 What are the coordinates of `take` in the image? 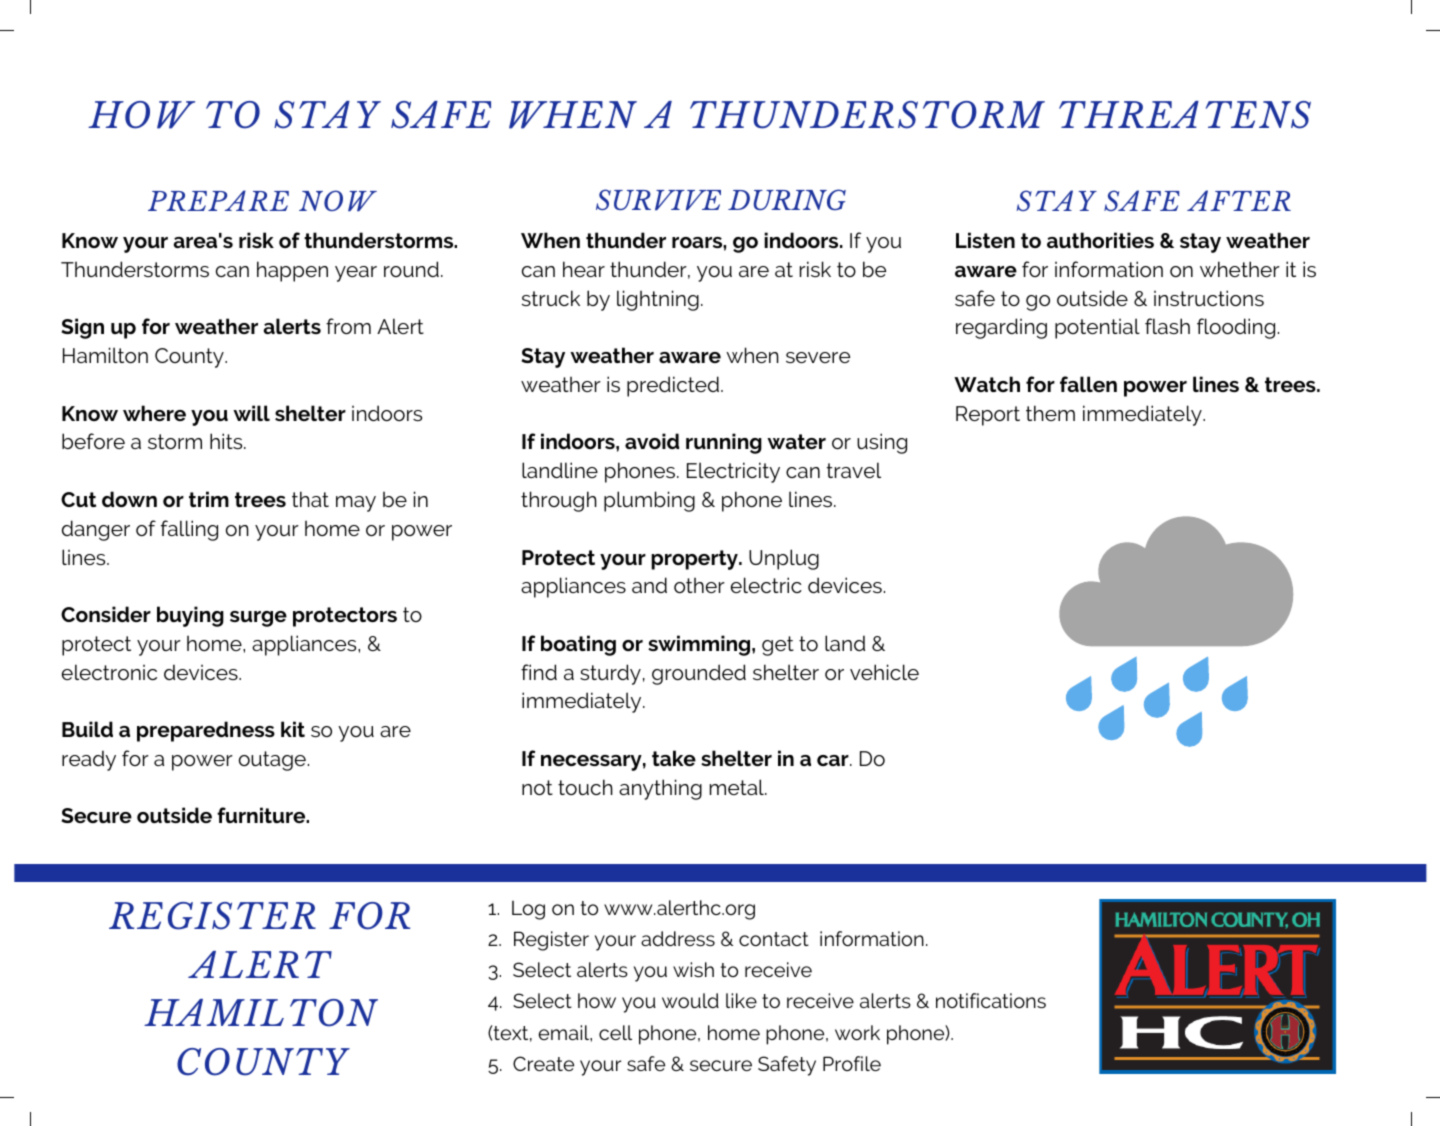 It's located at (674, 758).
